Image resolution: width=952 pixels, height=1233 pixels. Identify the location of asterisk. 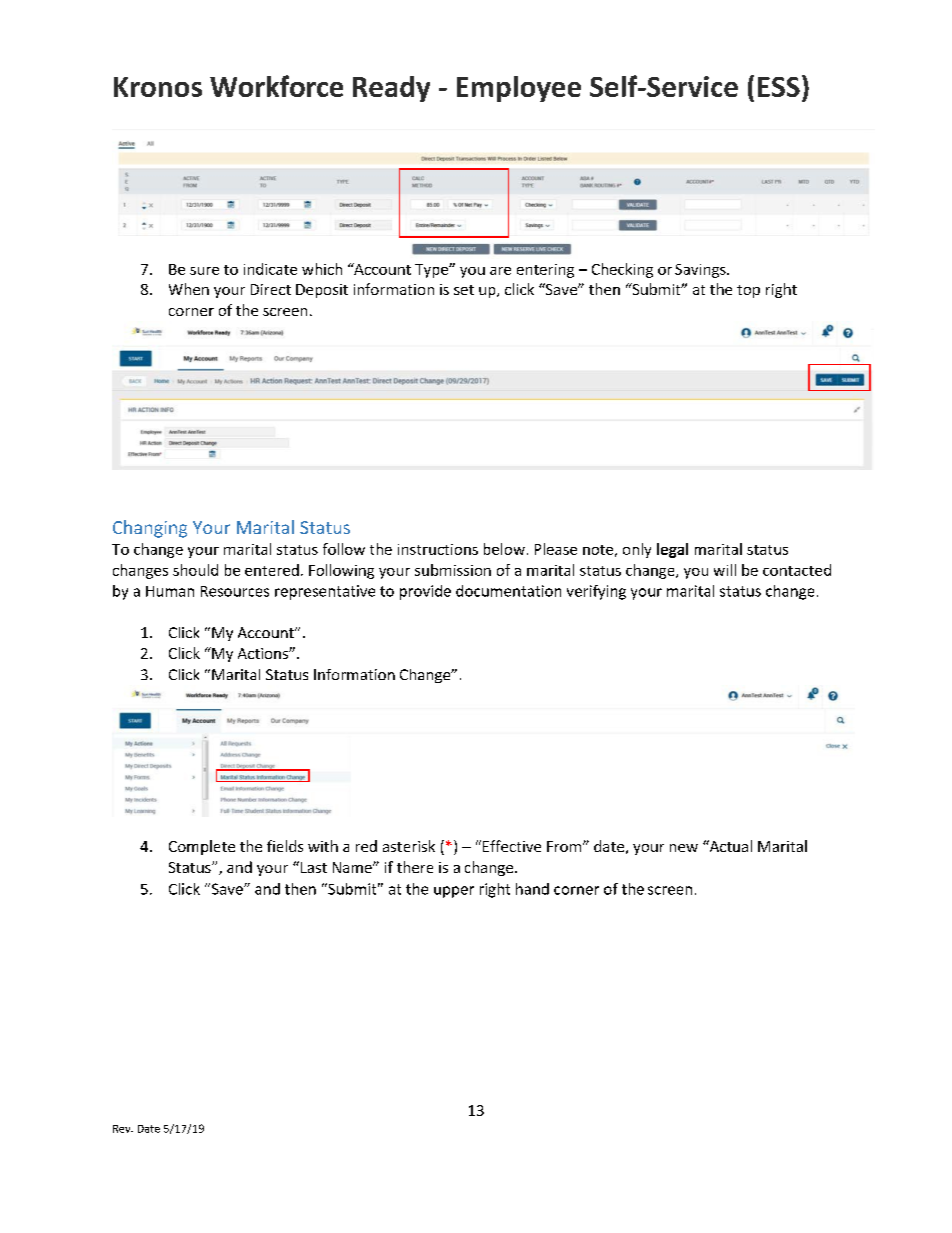
(409, 846).
